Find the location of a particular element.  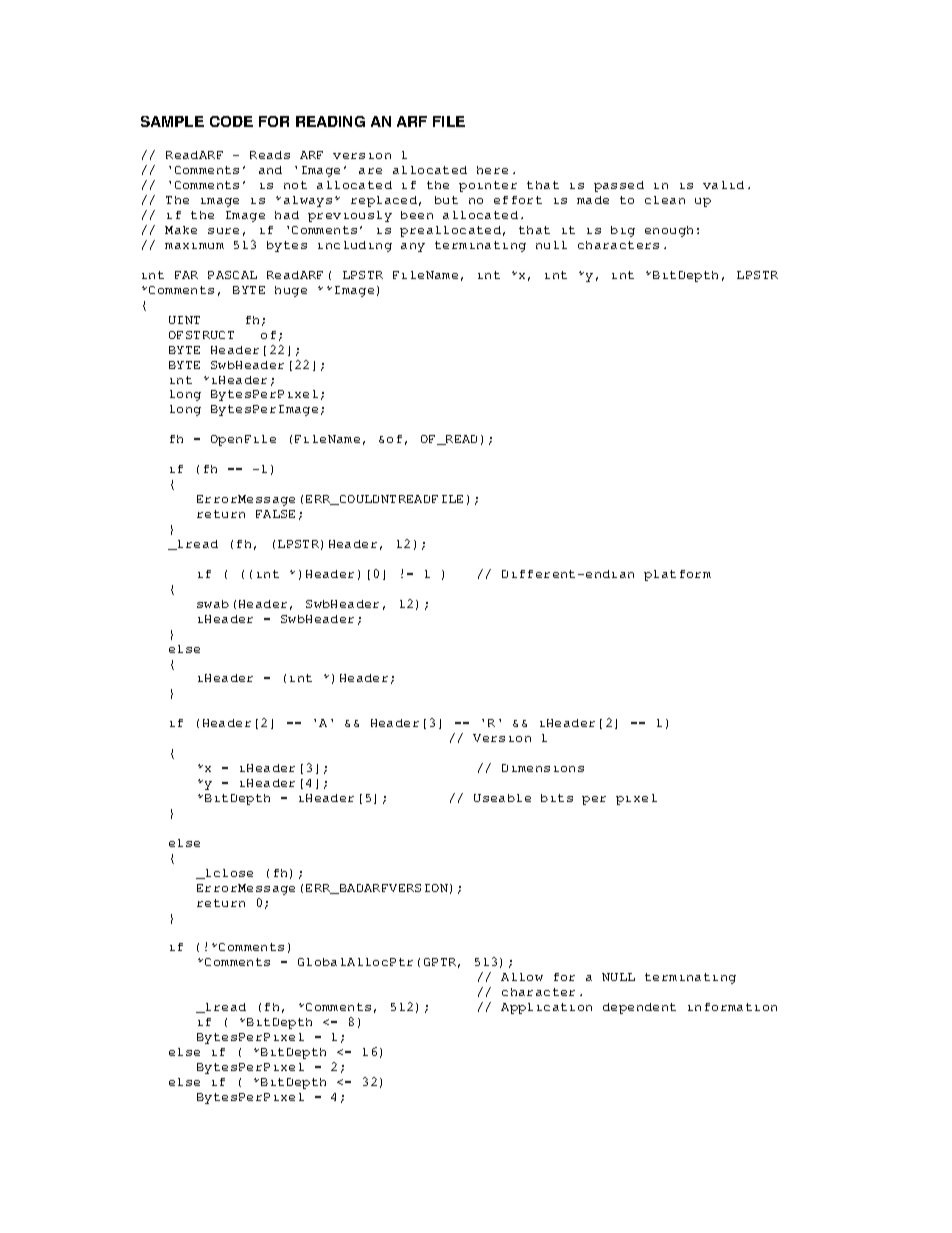

bits is located at coordinates (557, 798).
